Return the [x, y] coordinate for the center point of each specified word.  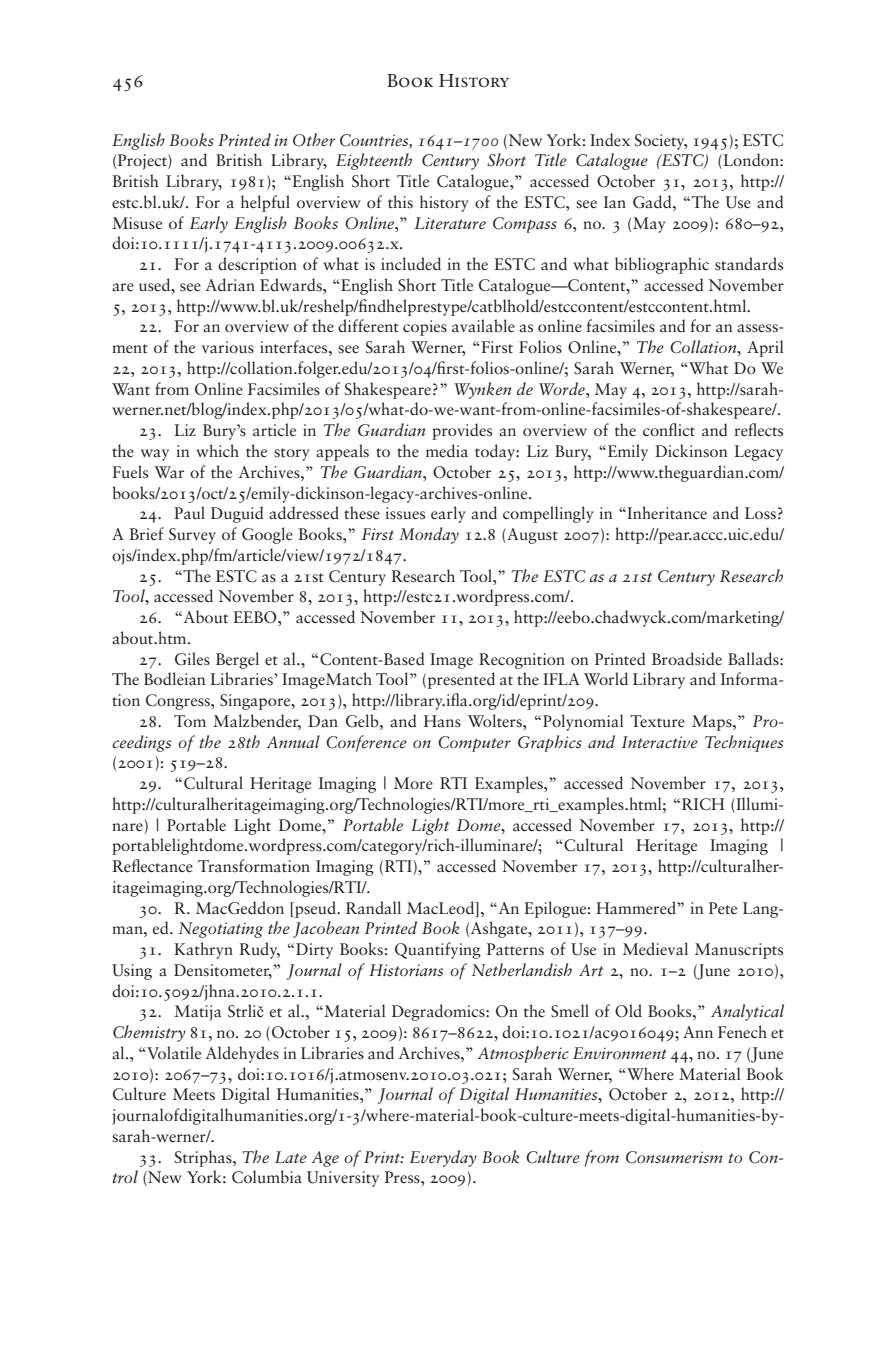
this [400, 201]
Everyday [443, 1158]
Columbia [267, 1177]
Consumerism [674, 1157]
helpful [265, 203]
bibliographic [662, 265]
